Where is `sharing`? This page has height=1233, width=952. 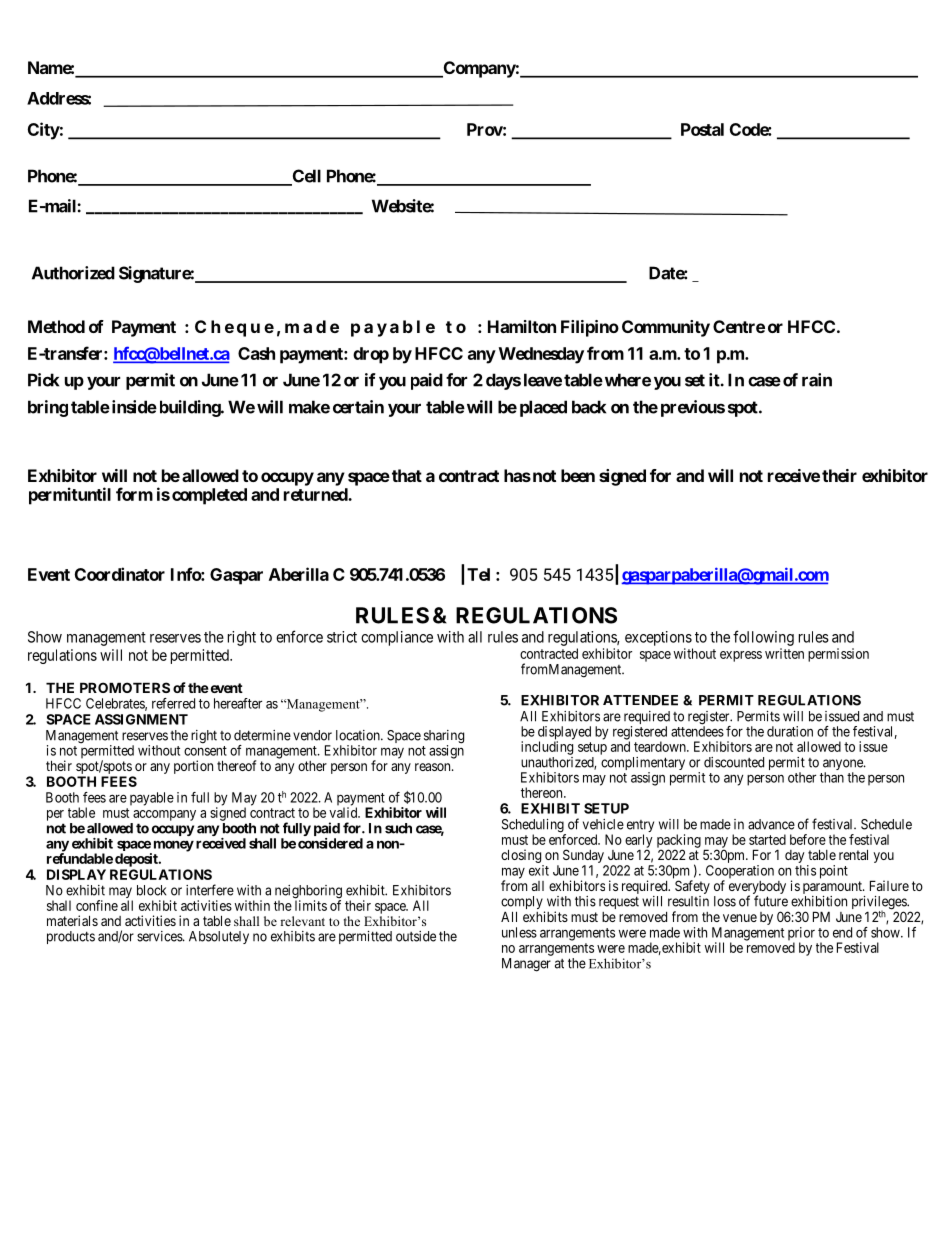 sharing is located at coordinates (444, 738).
